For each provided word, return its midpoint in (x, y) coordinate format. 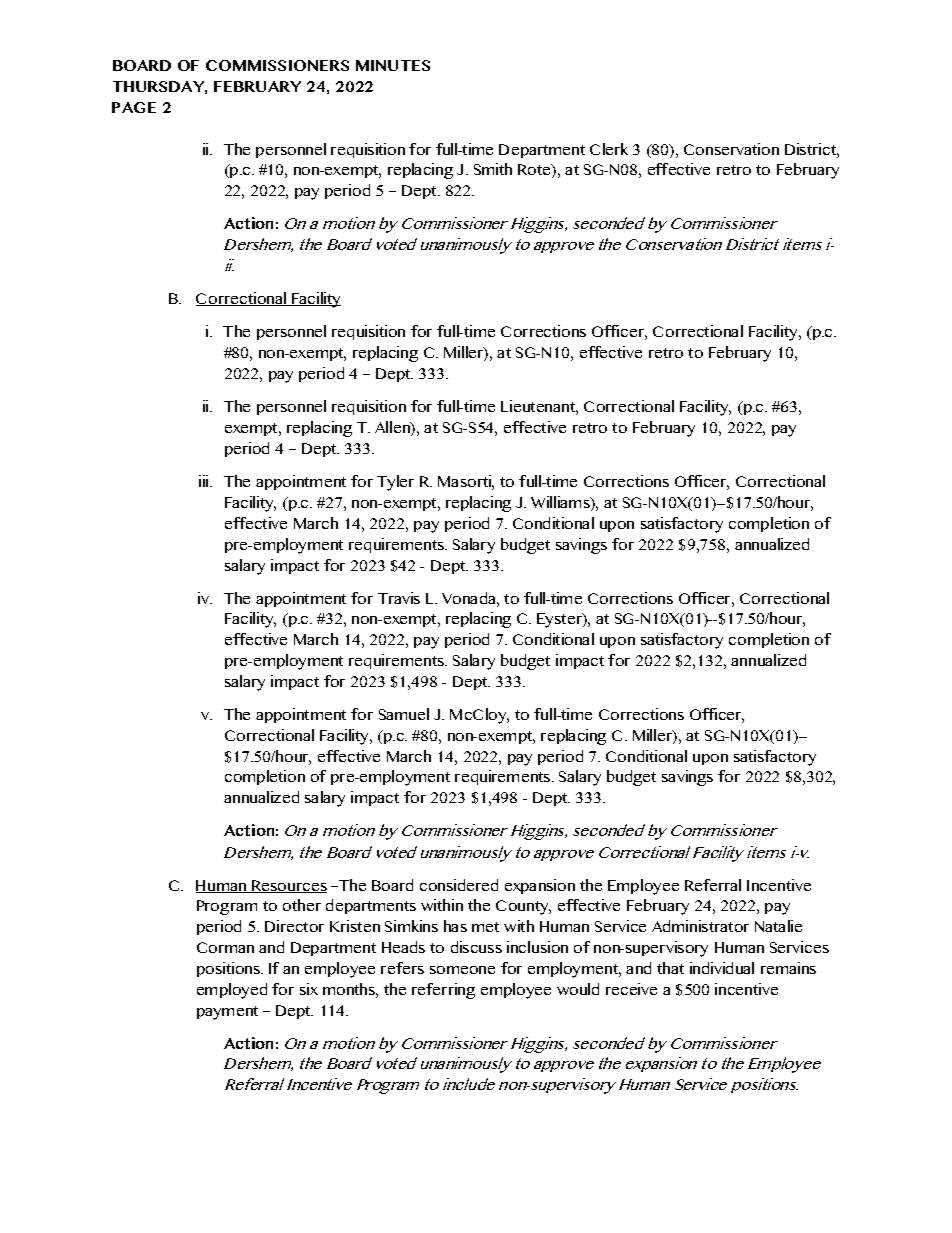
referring (443, 991)
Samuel (404, 714)
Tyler (395, 483)
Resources (288, 886)
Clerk (609, 149)
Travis (399, 598)
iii (205, 481)
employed (232, 991)
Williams (561, 503)
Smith (493, 169)
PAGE (134, 107)
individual (722, 968)
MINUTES (393, 65)
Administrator (700, 926)
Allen (393, 428)
